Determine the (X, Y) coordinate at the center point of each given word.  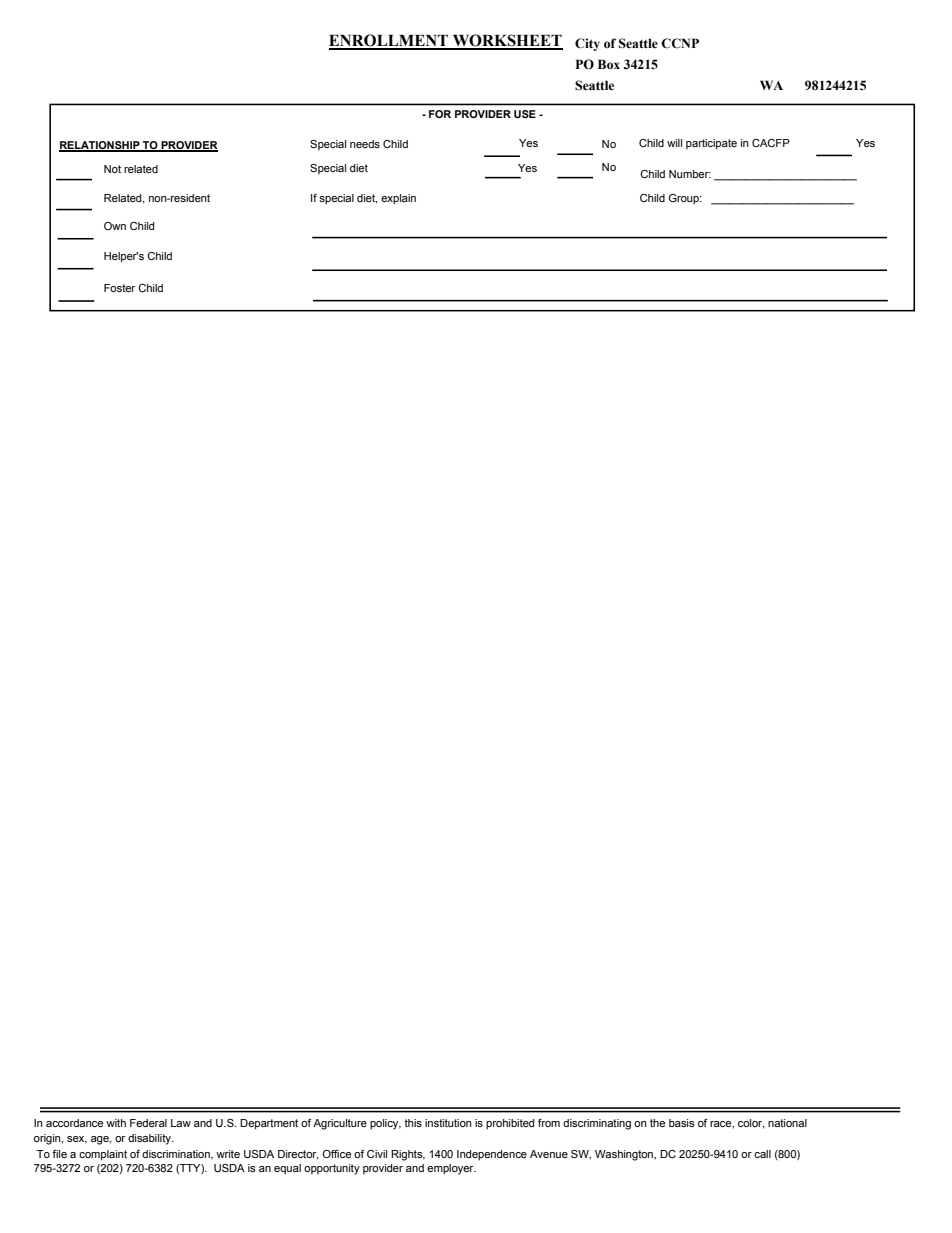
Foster (119, 288)
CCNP (680, 43)
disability (150, 1139)
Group (685, 199)
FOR (440, 114)
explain (398, 199)
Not (112, 169)
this (413, 1123)
